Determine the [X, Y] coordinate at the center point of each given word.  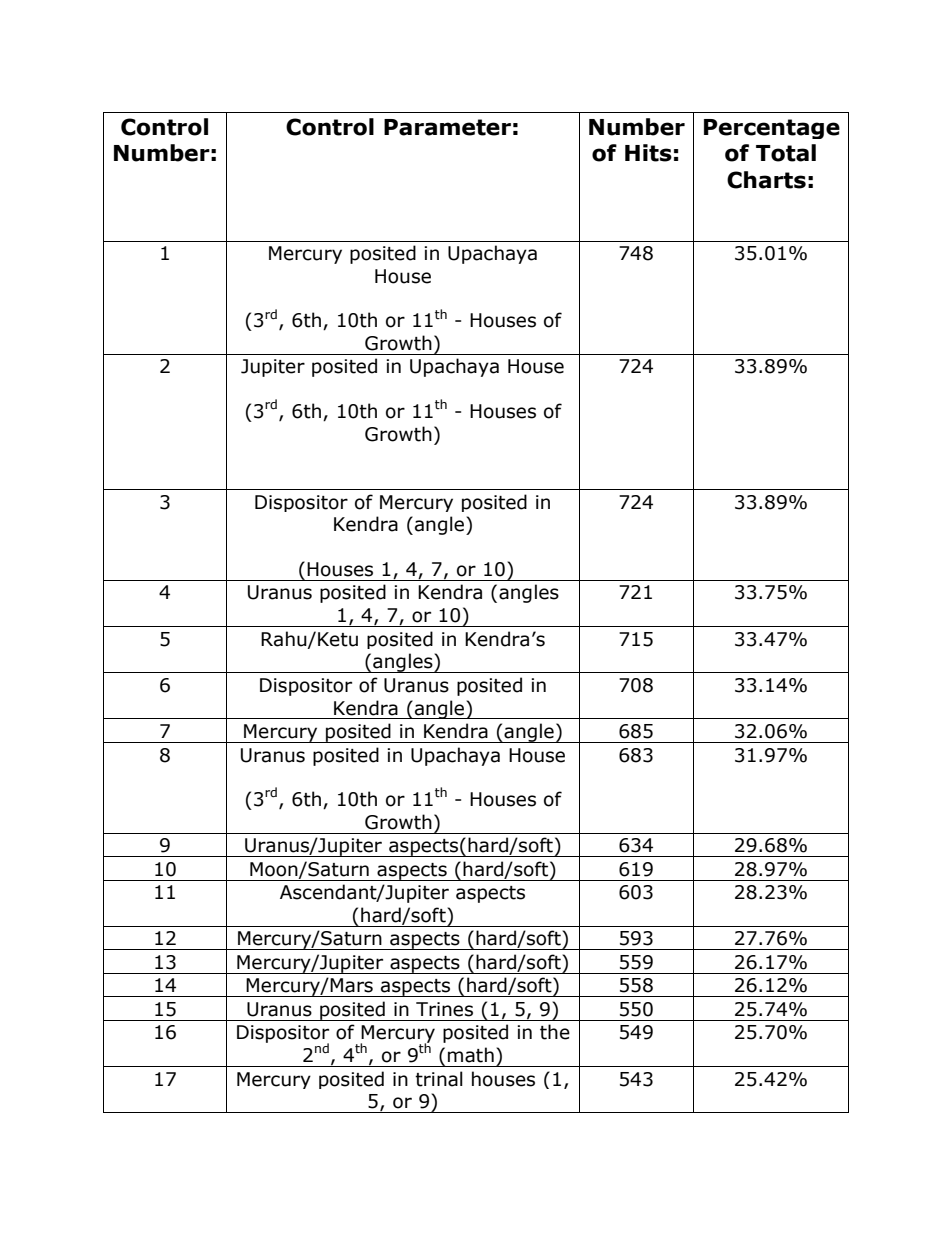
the [555, 1032]
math [471, 1055]
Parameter [447, 127]
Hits [648, 153]
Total [786, 153]
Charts [766, 180]
